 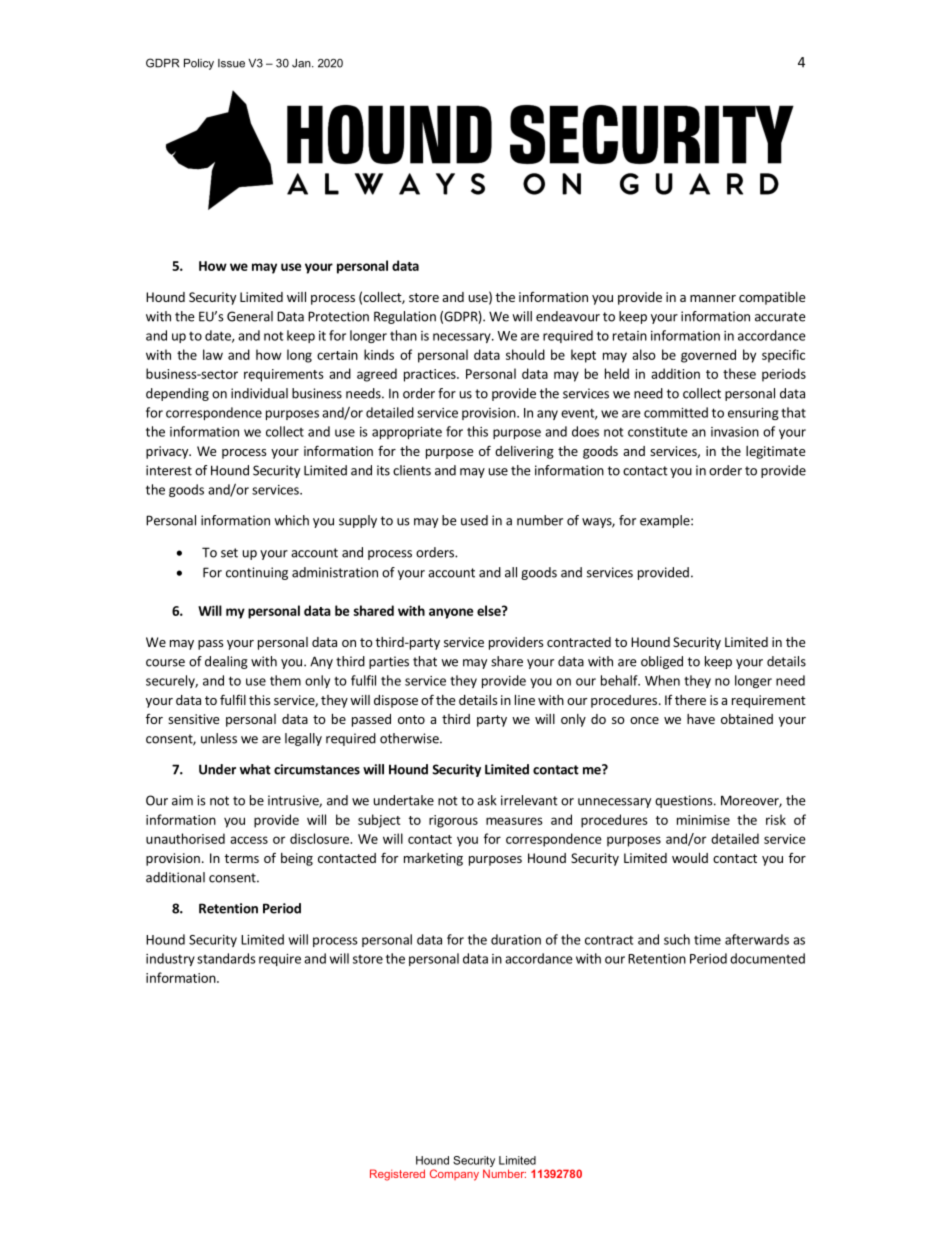 I want to click on else, so click(x=490, y=610).
